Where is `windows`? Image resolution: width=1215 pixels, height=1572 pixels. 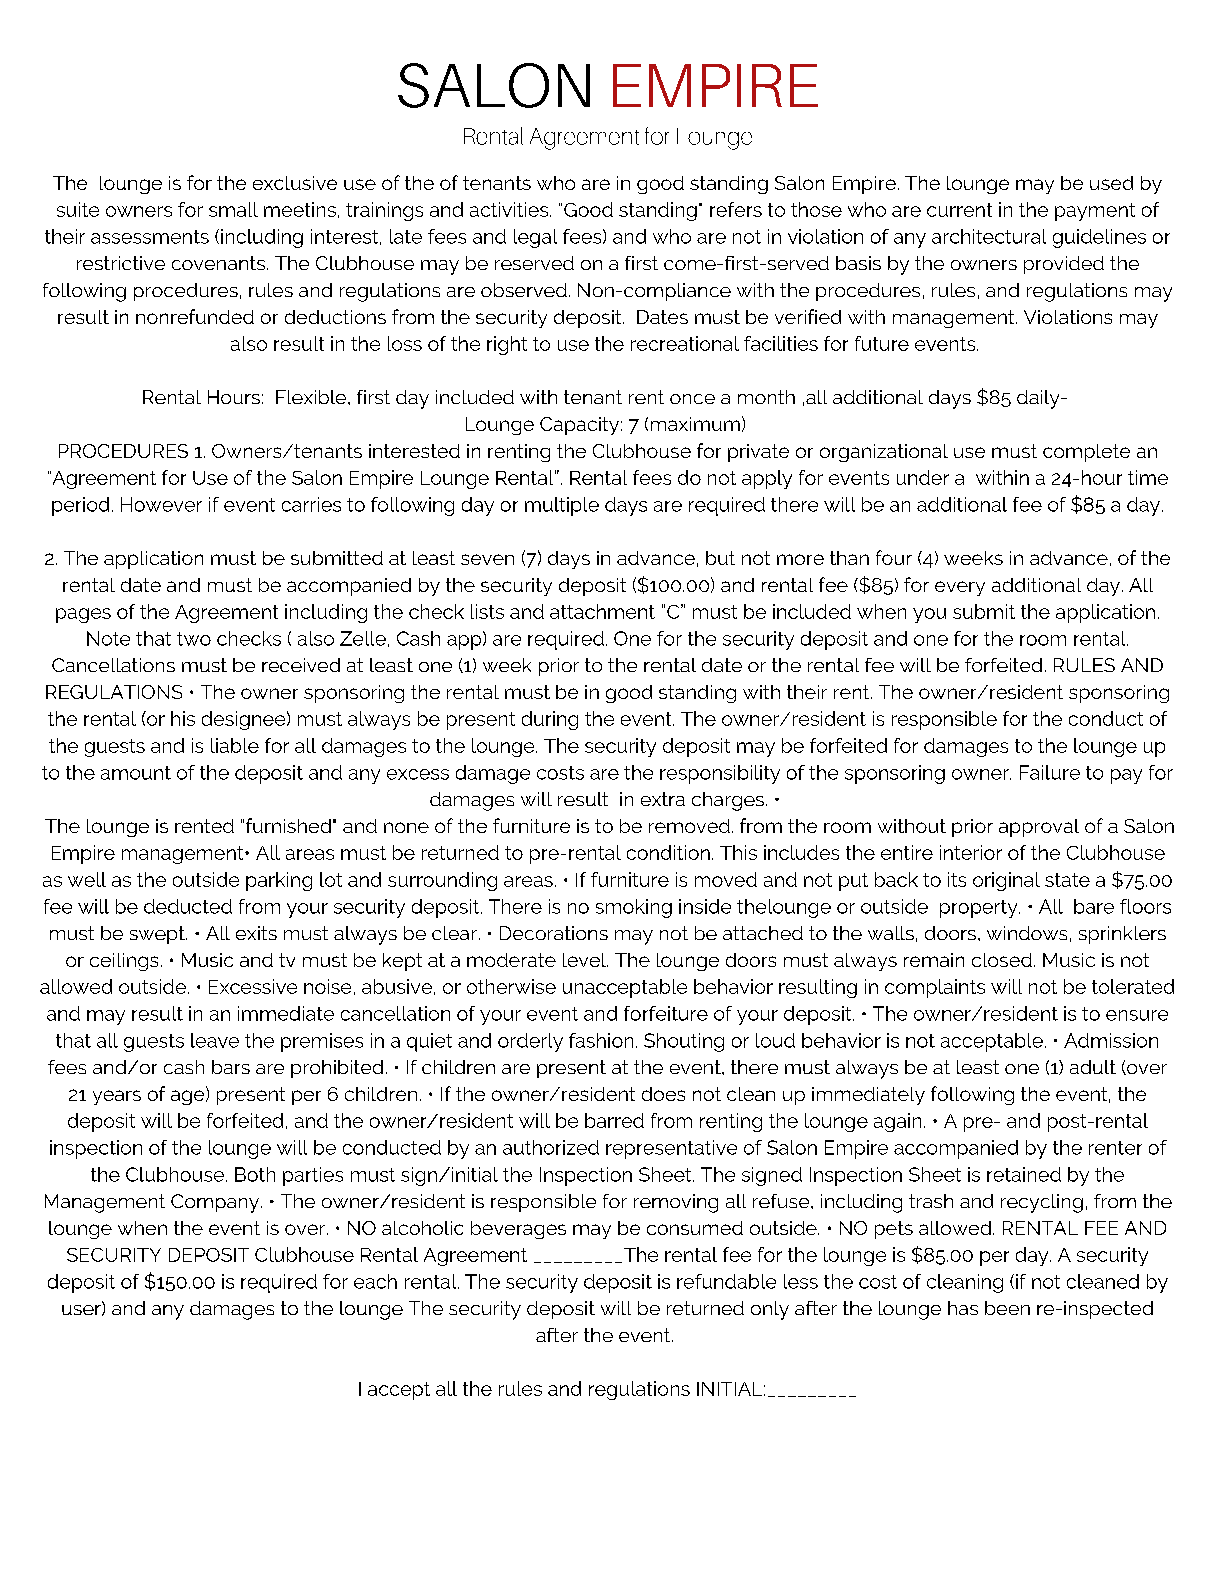 windows is located at coordinates (1027, 933).
